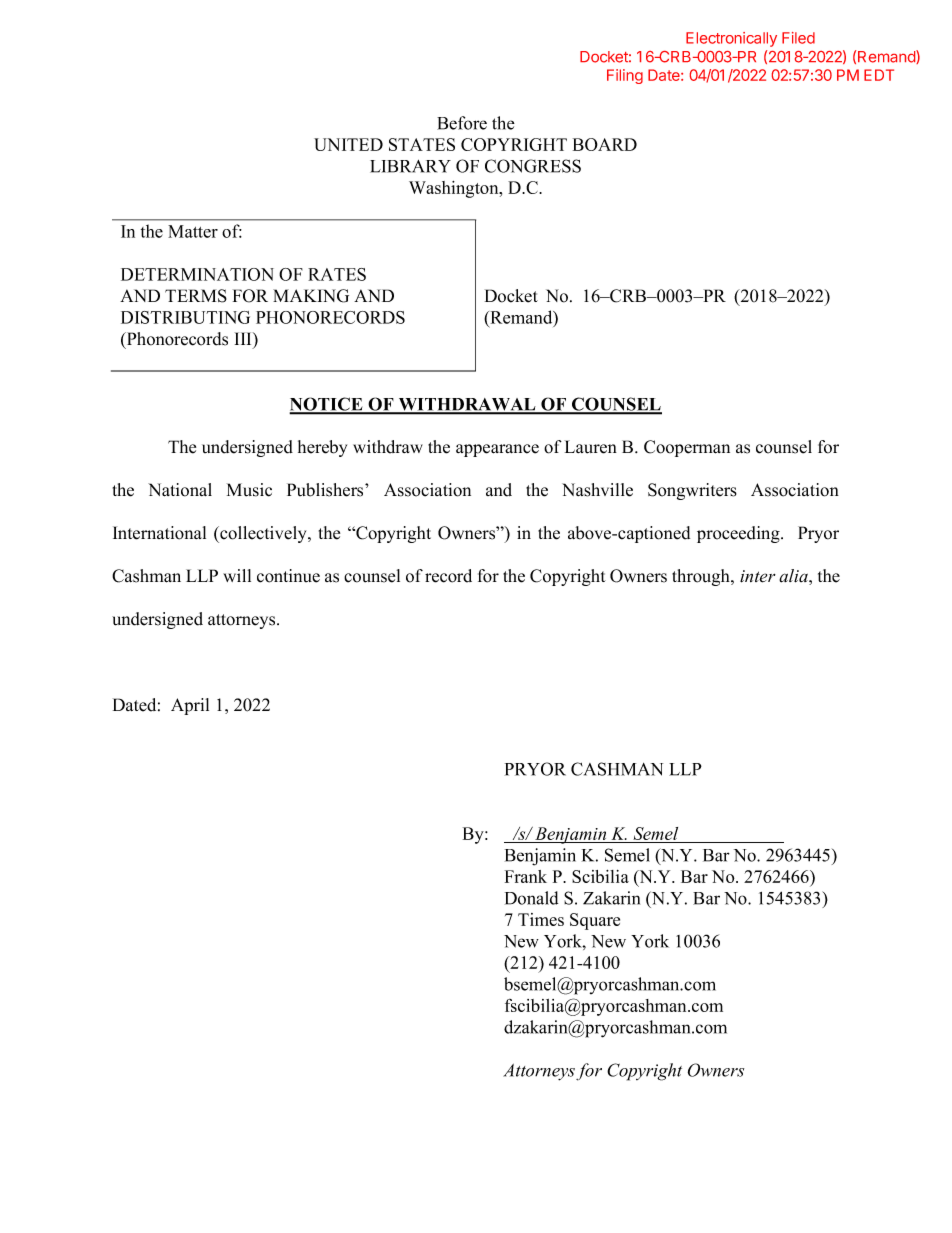 The image size is (952, 1233). I want to click on Frank, so click(526, 876).
